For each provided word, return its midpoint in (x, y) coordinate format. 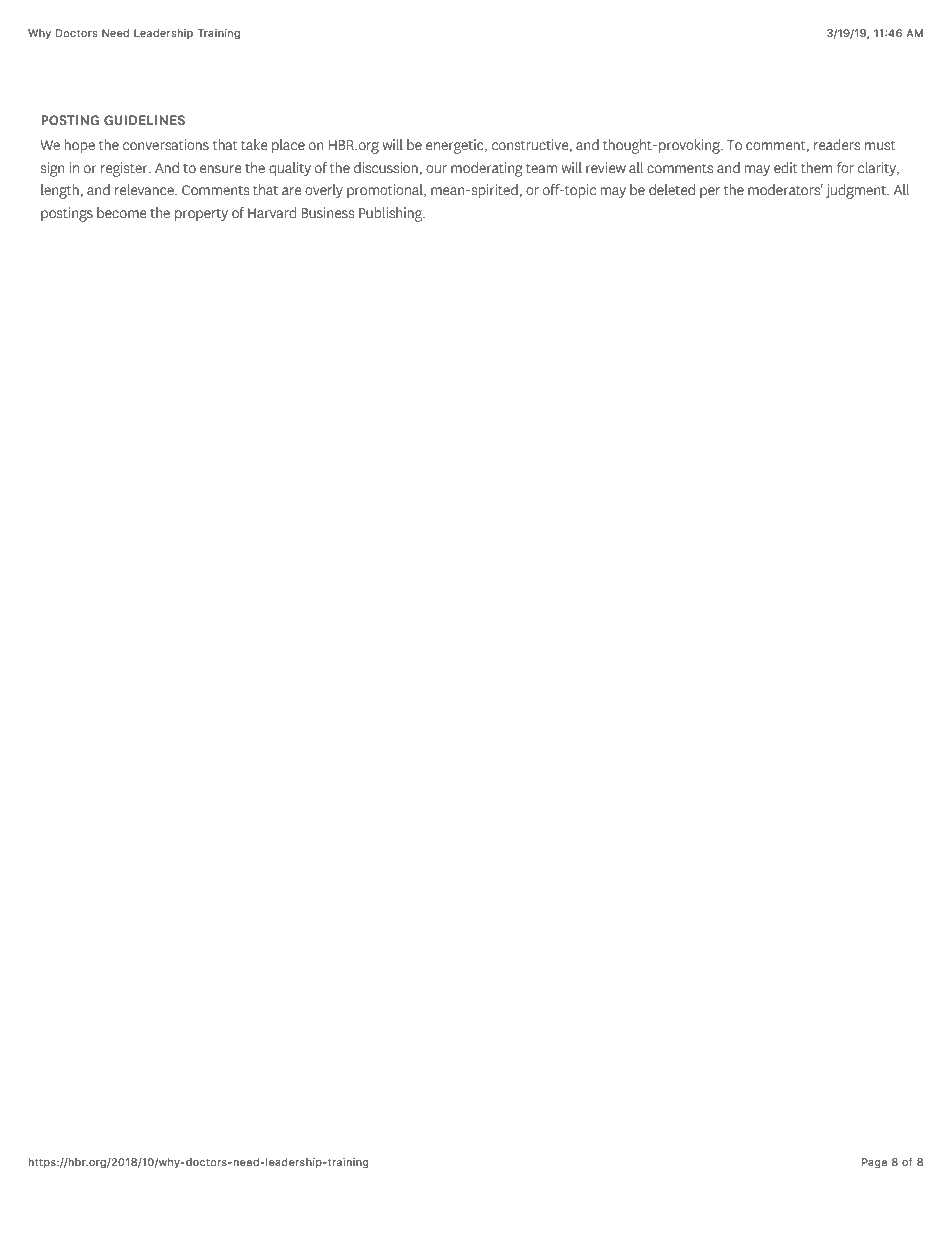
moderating (487, 169)
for (845, 168)
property (201, 215)
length (61, 191)
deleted (672, 190)
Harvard (272, 213)
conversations (166, 145)
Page (874, 1163)
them (817, 168)
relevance (145, 190)
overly (324, 191)
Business (328, 213)
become (121, 213)
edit (786, 168)
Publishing (391, 214)
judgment (857, 191)
